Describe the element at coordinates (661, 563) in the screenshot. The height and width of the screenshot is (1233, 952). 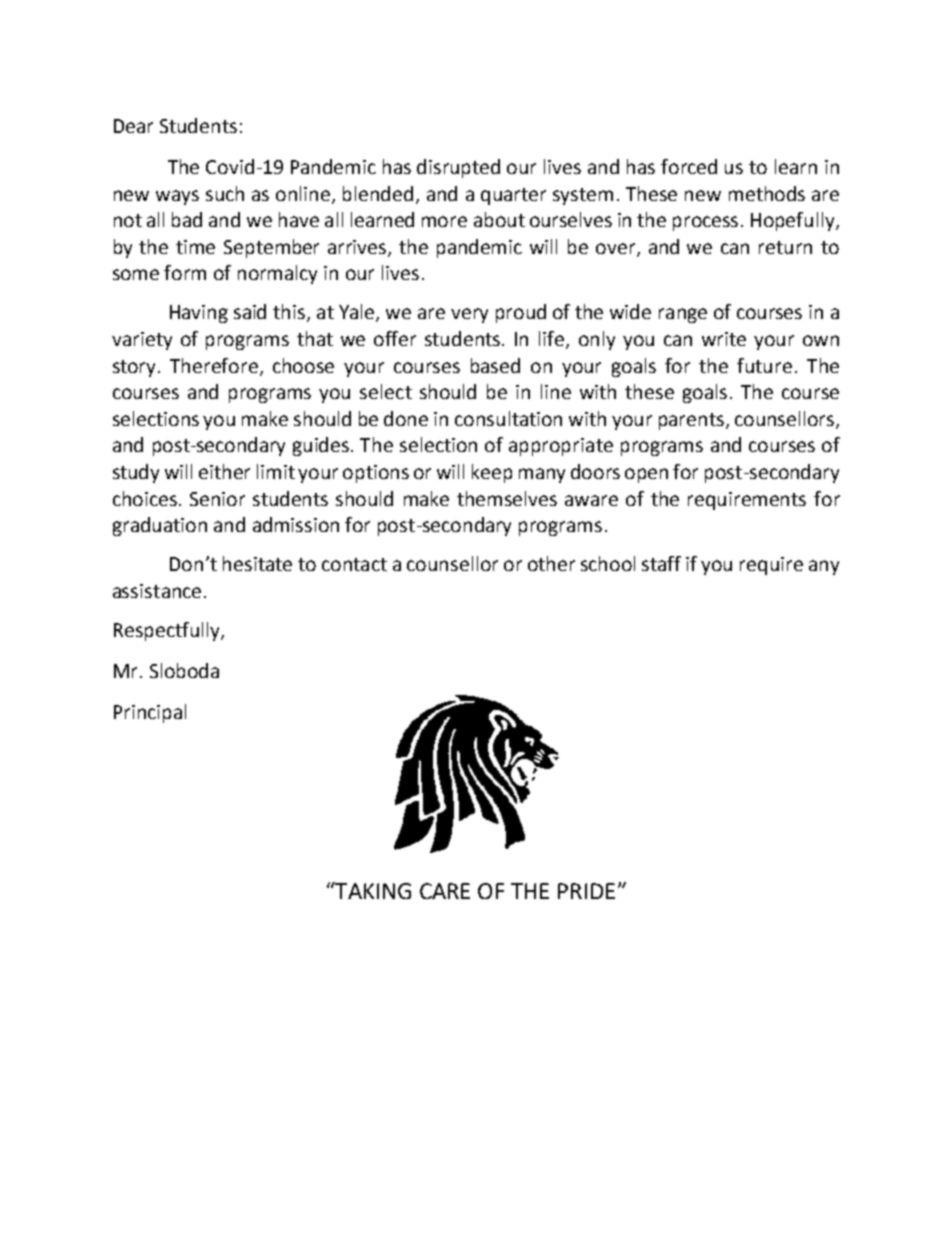
I see `staff` at that location.
